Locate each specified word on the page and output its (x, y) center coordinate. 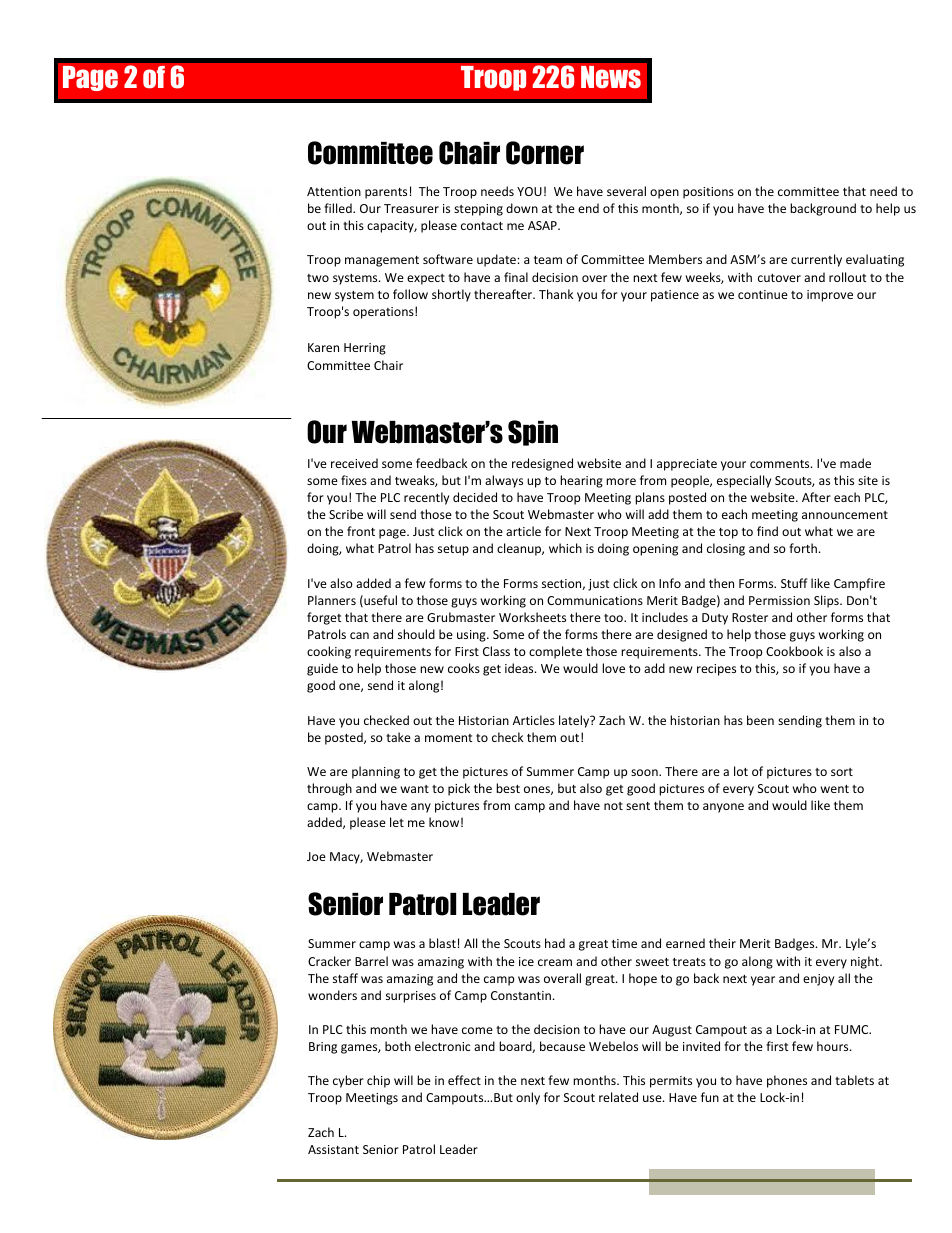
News (611, 77)
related (618, 1097)
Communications (595, 600)
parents (386, 193)
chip (378, 1081)
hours (834, 1046)
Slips (827, 601)
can (359, 635)
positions (708, 193)
